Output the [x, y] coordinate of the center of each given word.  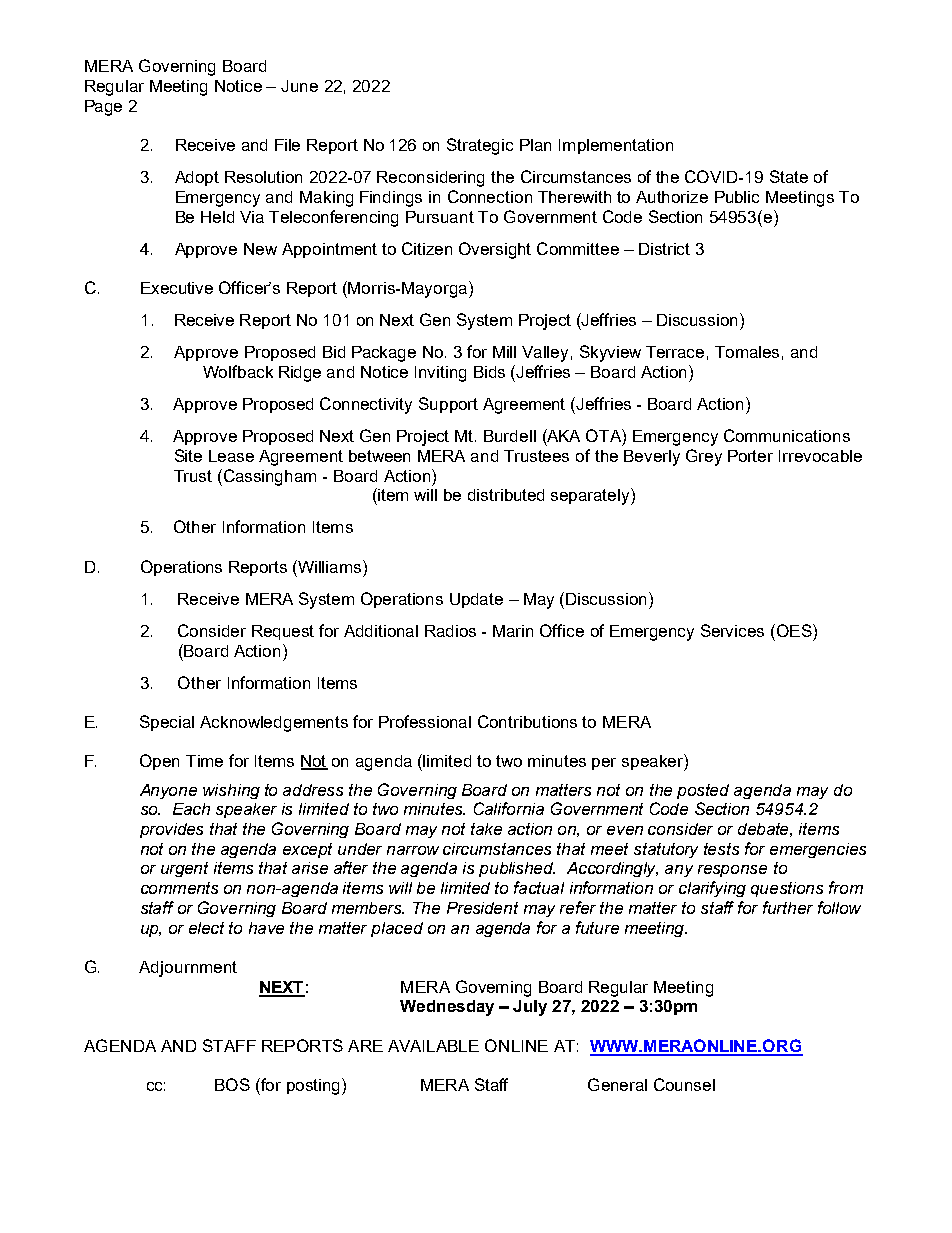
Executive [177, 288]
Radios [450, 631]
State [789, 176]
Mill [504, 352]
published [517, 869]
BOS [232, 1084]
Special [167, 723]
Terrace [675, 352]
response [732, 871]
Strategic [480, 146]
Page [103, 108]
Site [188, 455]
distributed [506, 495]
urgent [184, 869]
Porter [750, 456]
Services [732, 630]
